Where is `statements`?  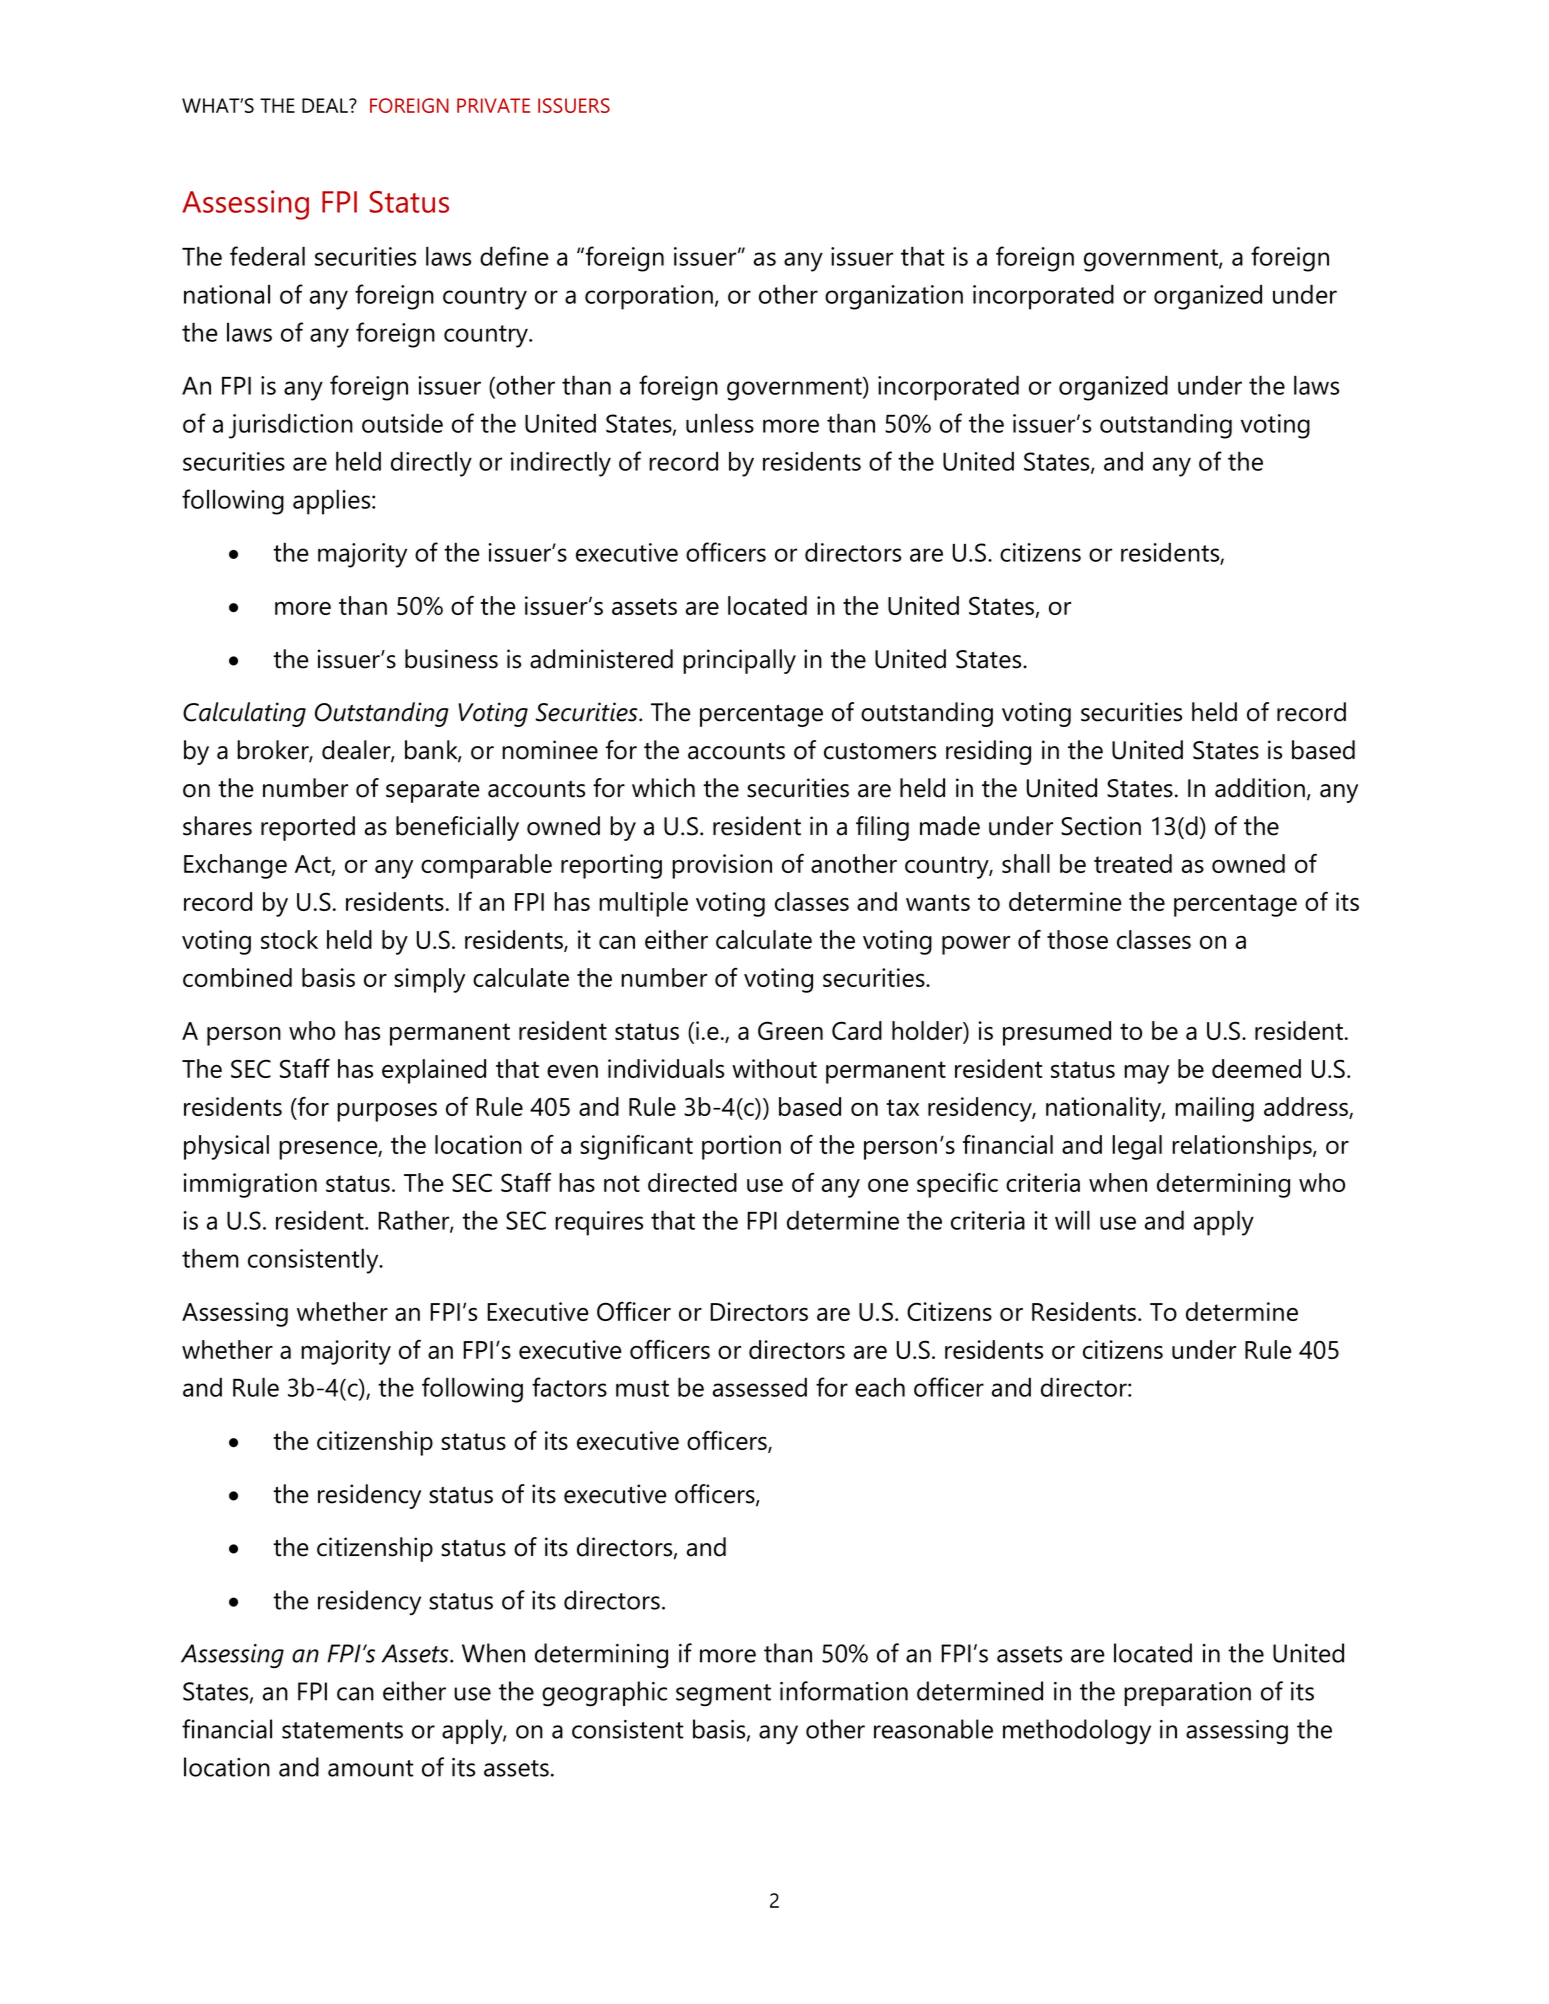
statements is located at coordinates (342, 1730).
